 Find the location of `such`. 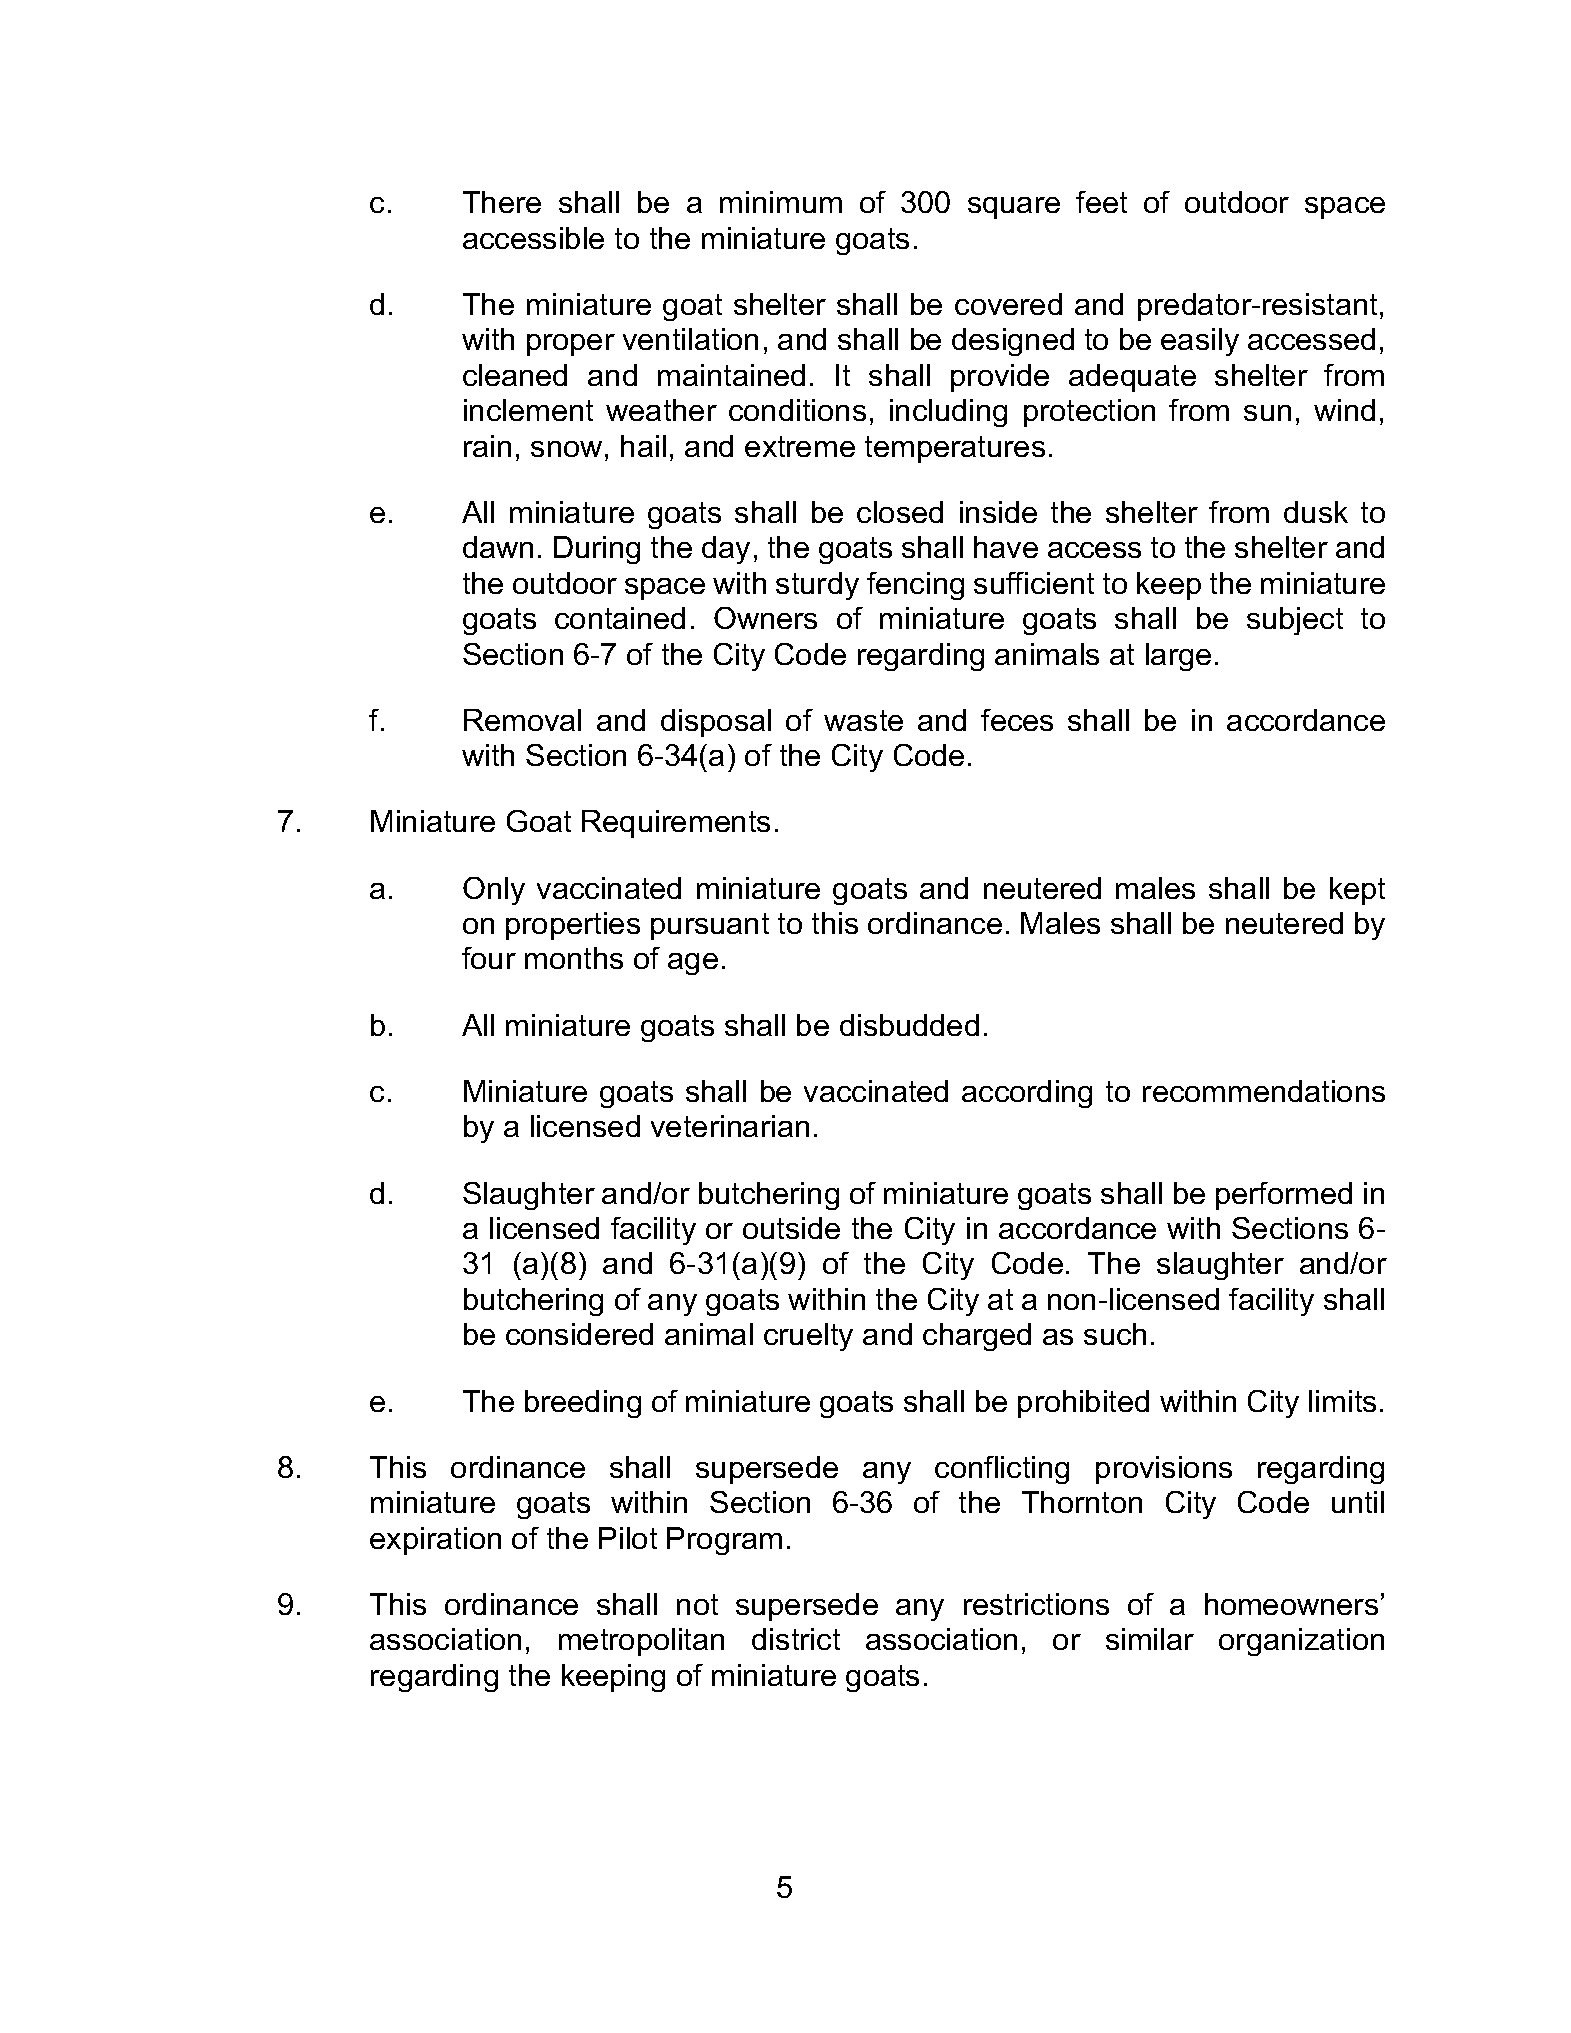

such is located at coordinates (1115, 1334).
